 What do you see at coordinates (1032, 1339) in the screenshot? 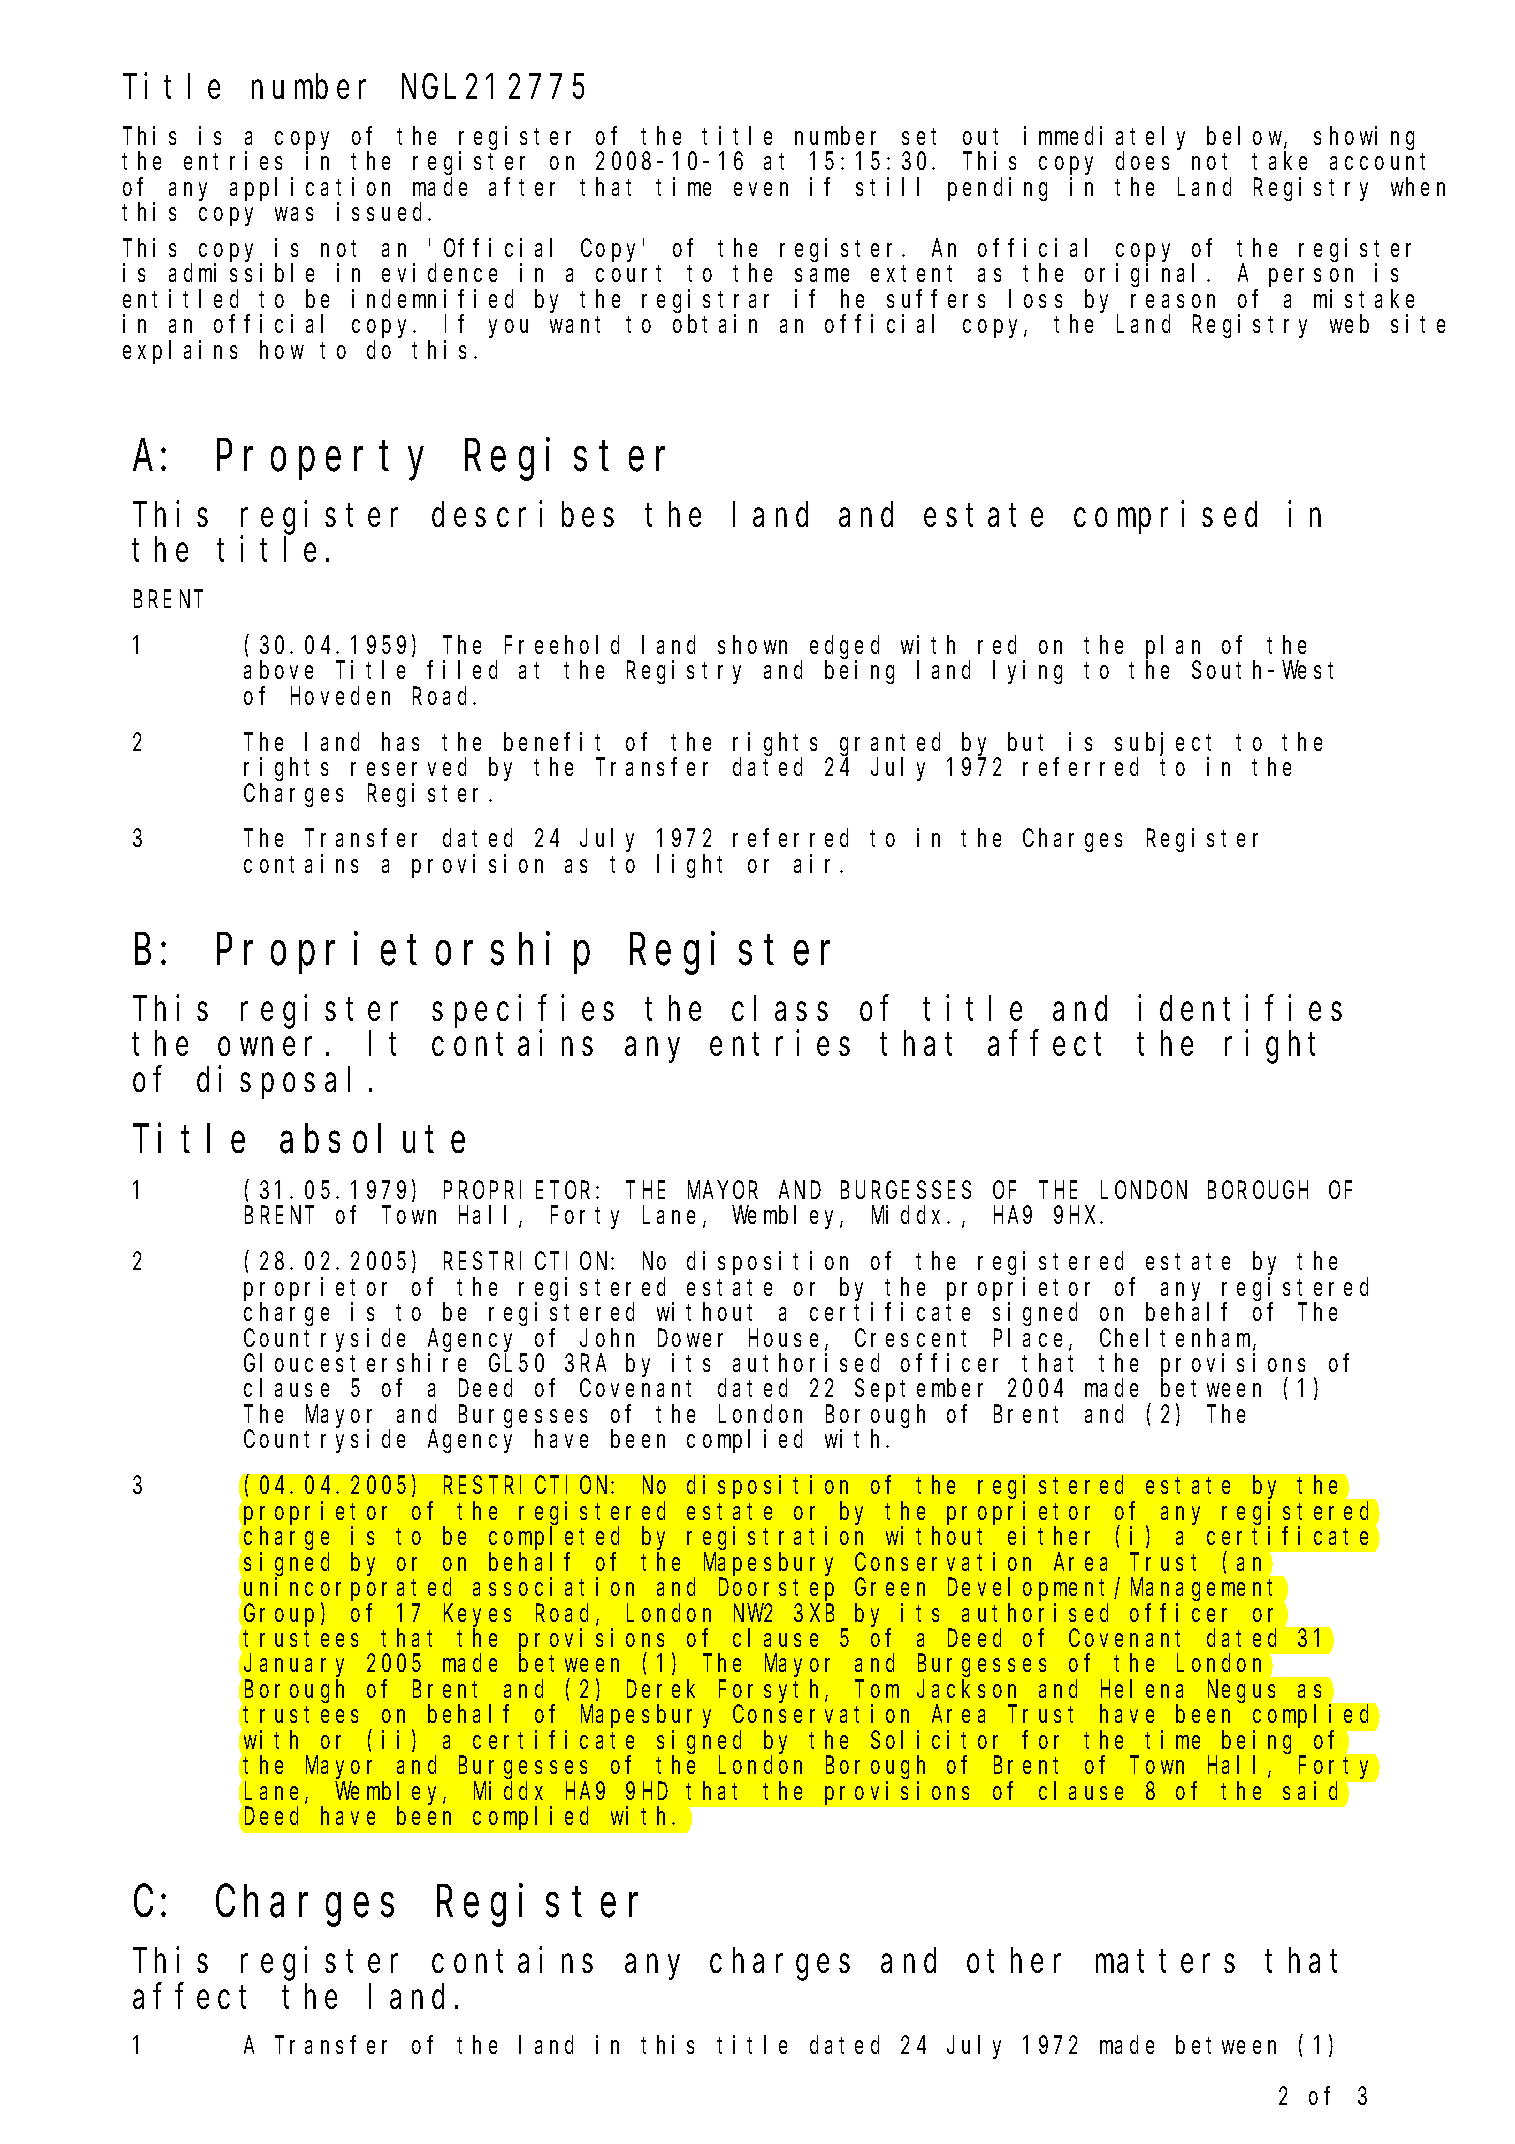
I see `Place` at bounding box center [1032, 1339].
